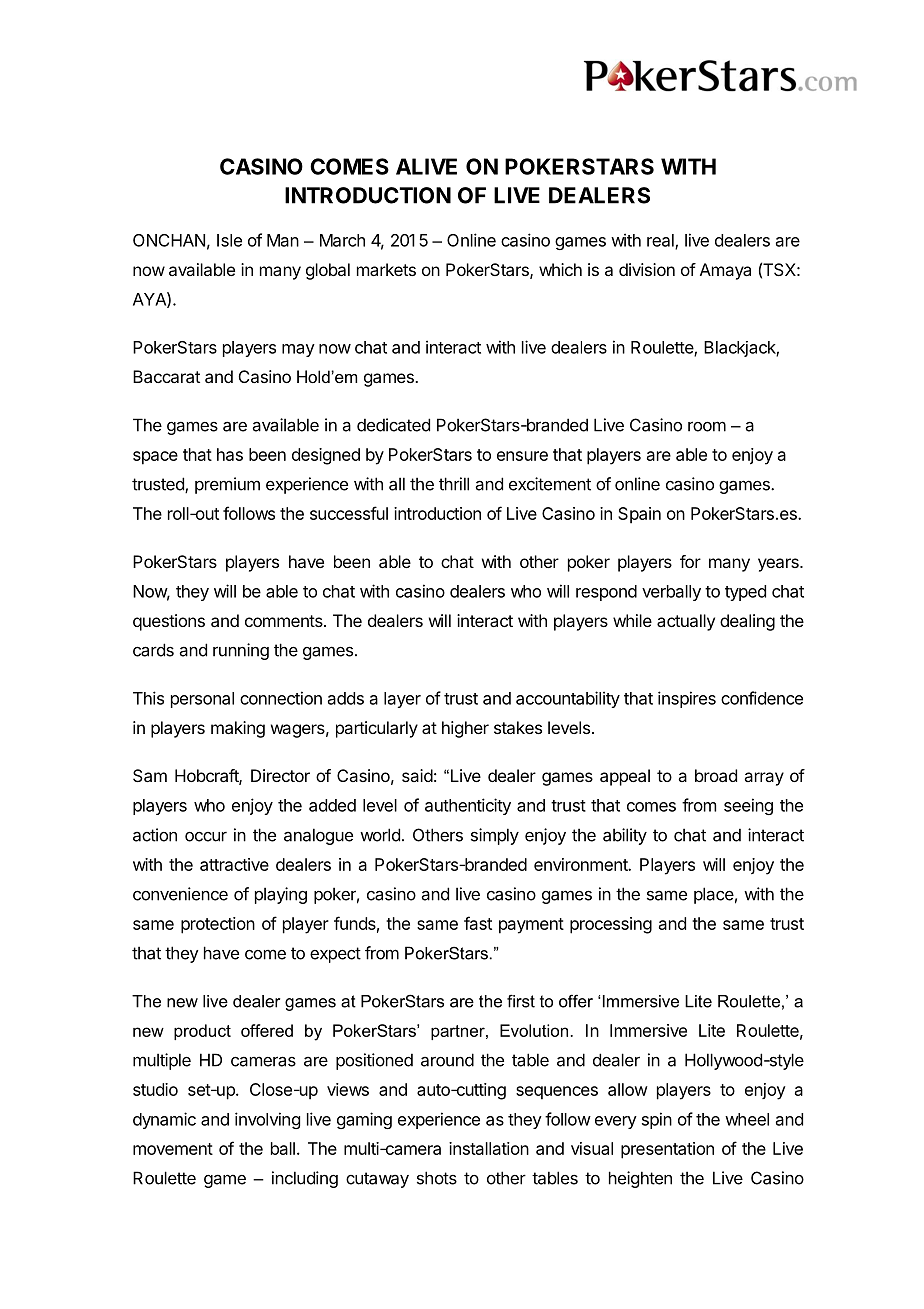 The width and height of the image is (924, 1309). What do you see at coordinates (725, 271) in the image?
I see `Amaya` at bounding box center [725, 271].
